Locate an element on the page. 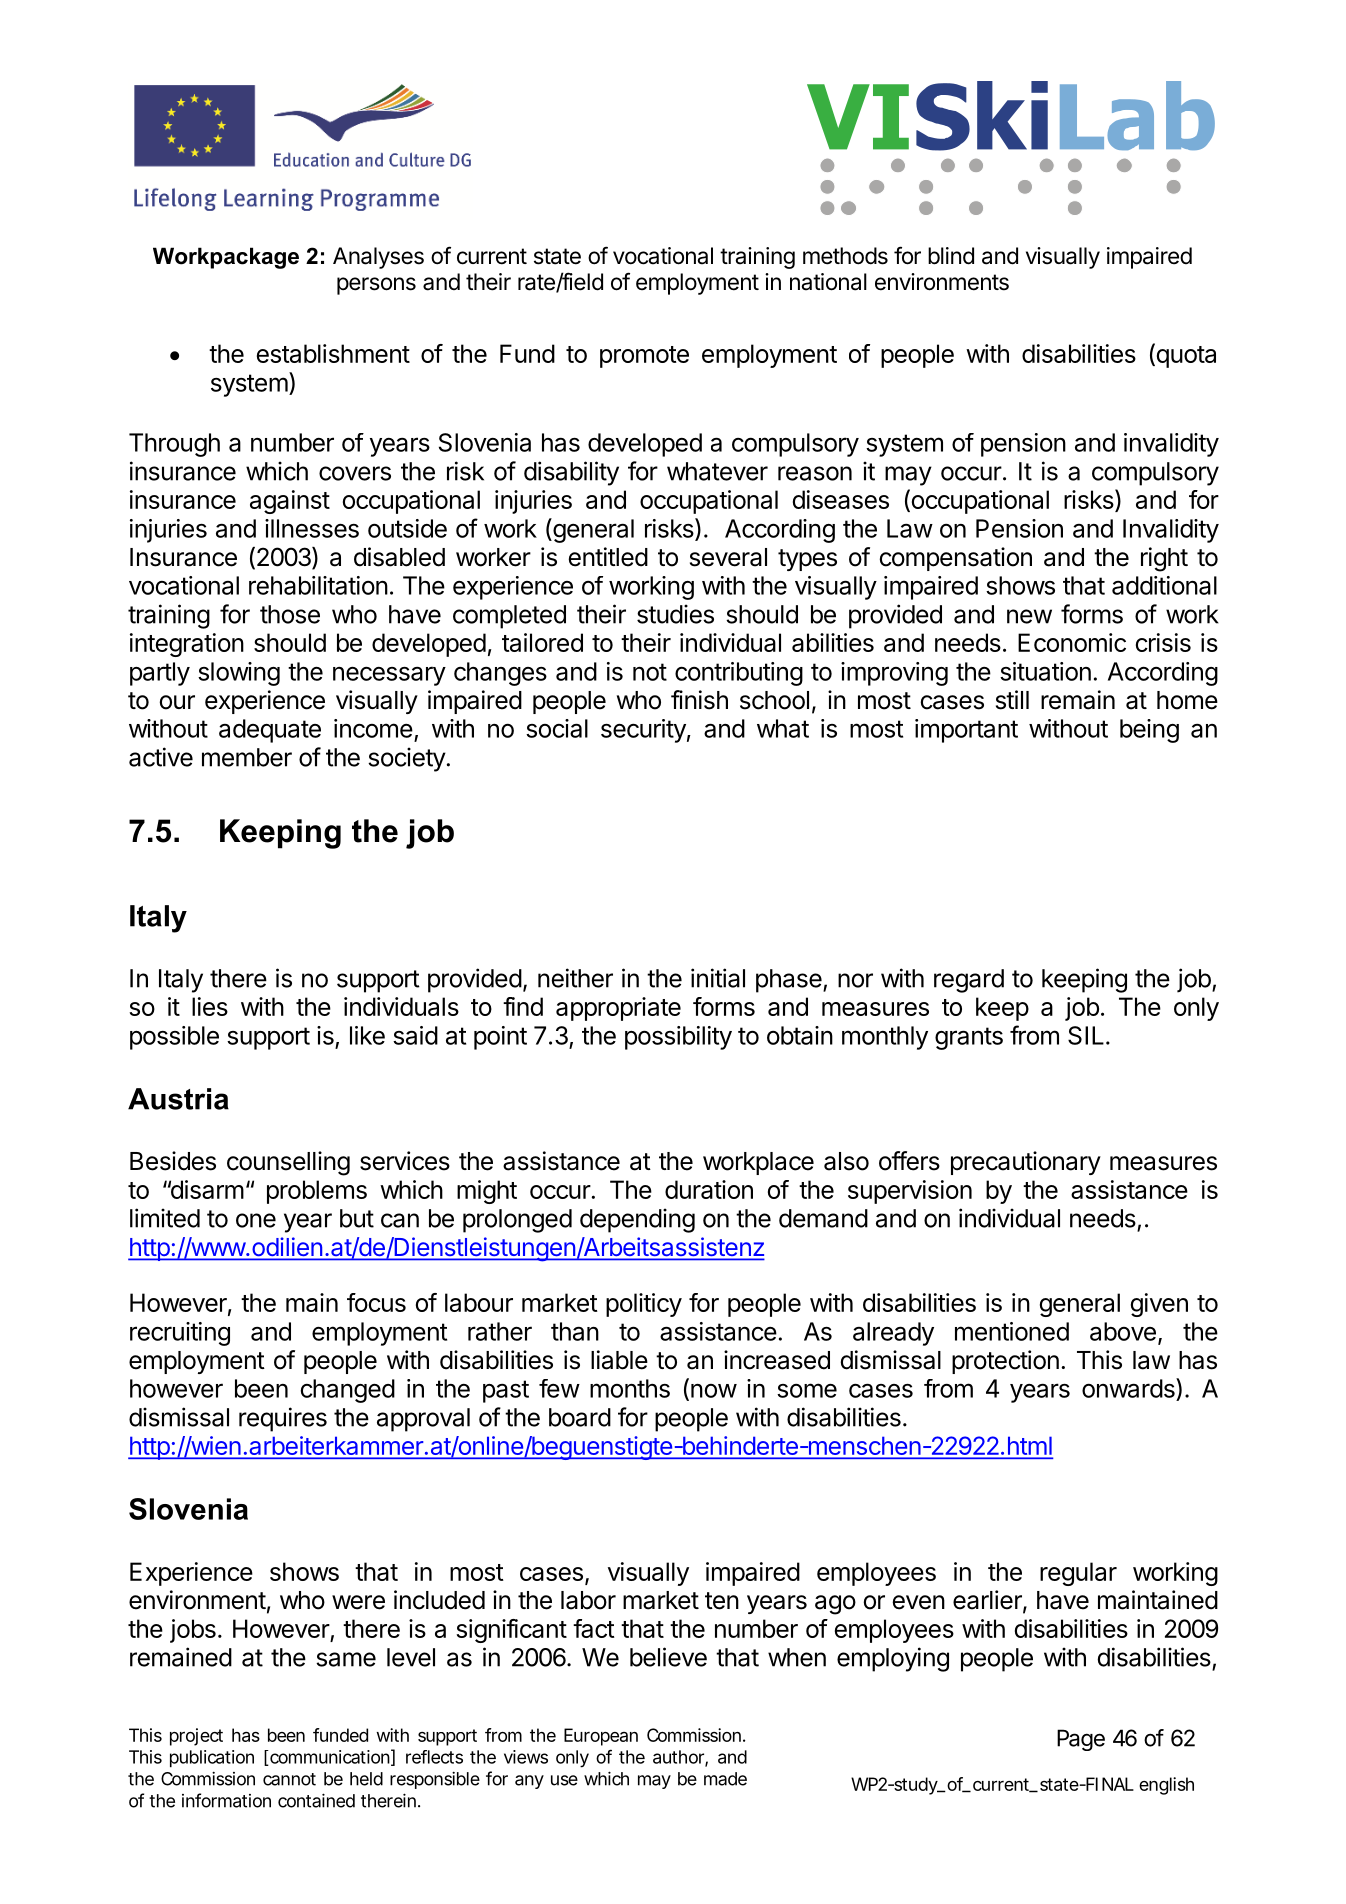 Image resolution: width=1346 pixels, height=1904 pixels. establishment is located at coordinates (333, 353).
